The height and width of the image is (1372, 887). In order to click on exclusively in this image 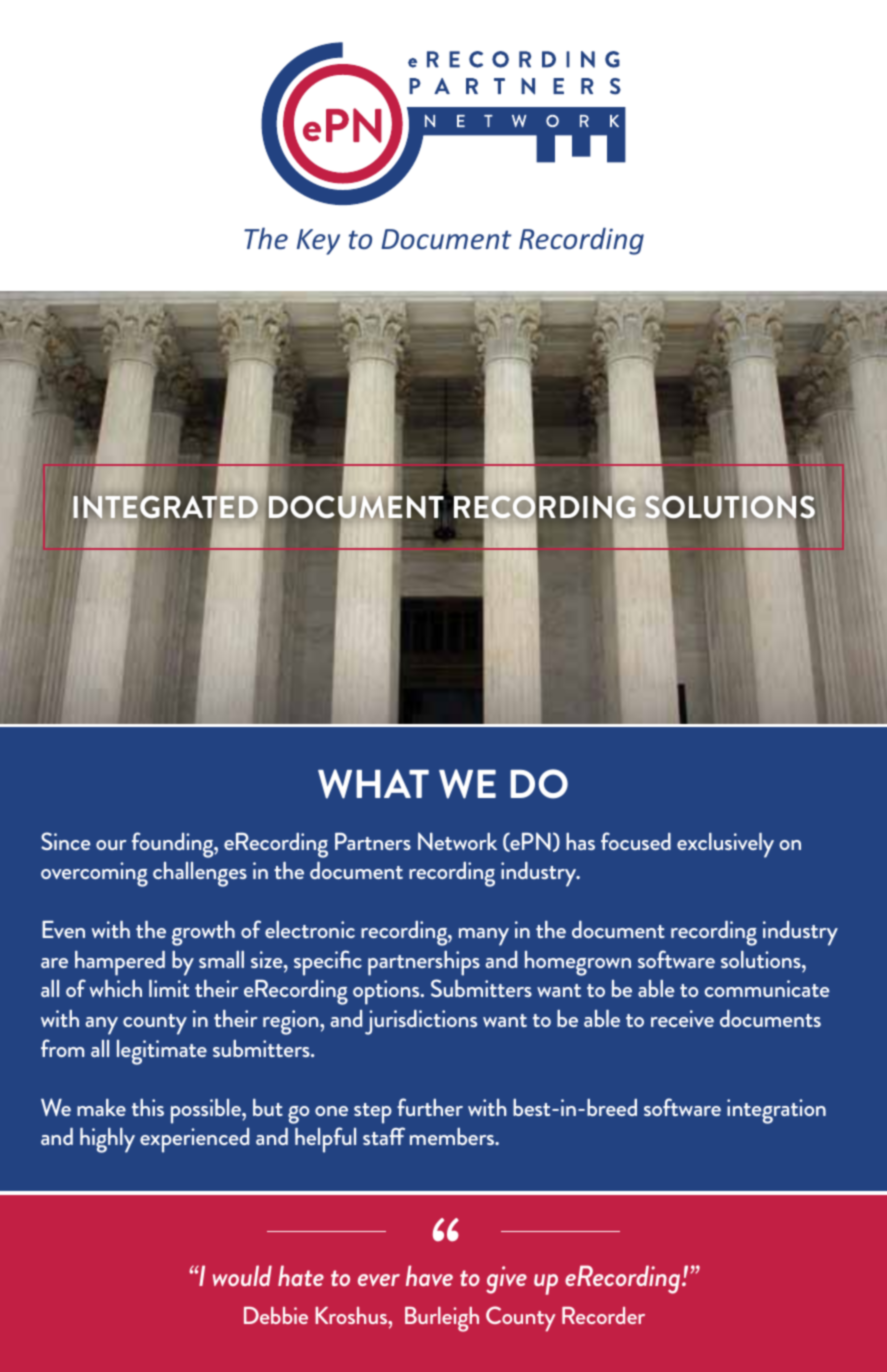, I will do `click(725, 845)`.
